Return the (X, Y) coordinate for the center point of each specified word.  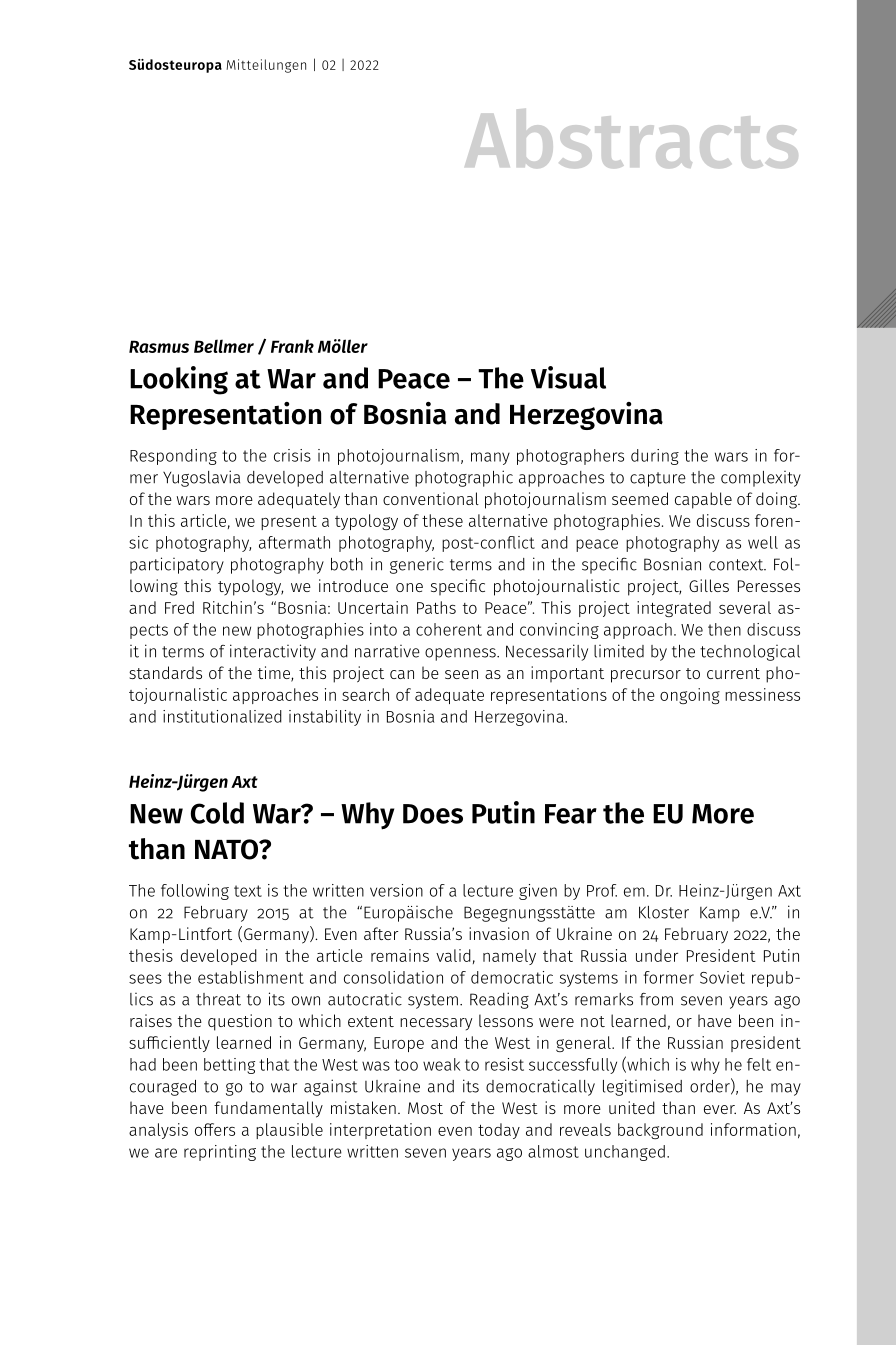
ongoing (690, 696)
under (657, 955)
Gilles (709, 585)
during (655, 457)
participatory (177, 565)
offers (215, 1129)
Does (433, 814)
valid (453, 955)
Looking (179, 380)
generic (417, 566)
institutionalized (222, 716)
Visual (568, 377)
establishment (251, 977)
